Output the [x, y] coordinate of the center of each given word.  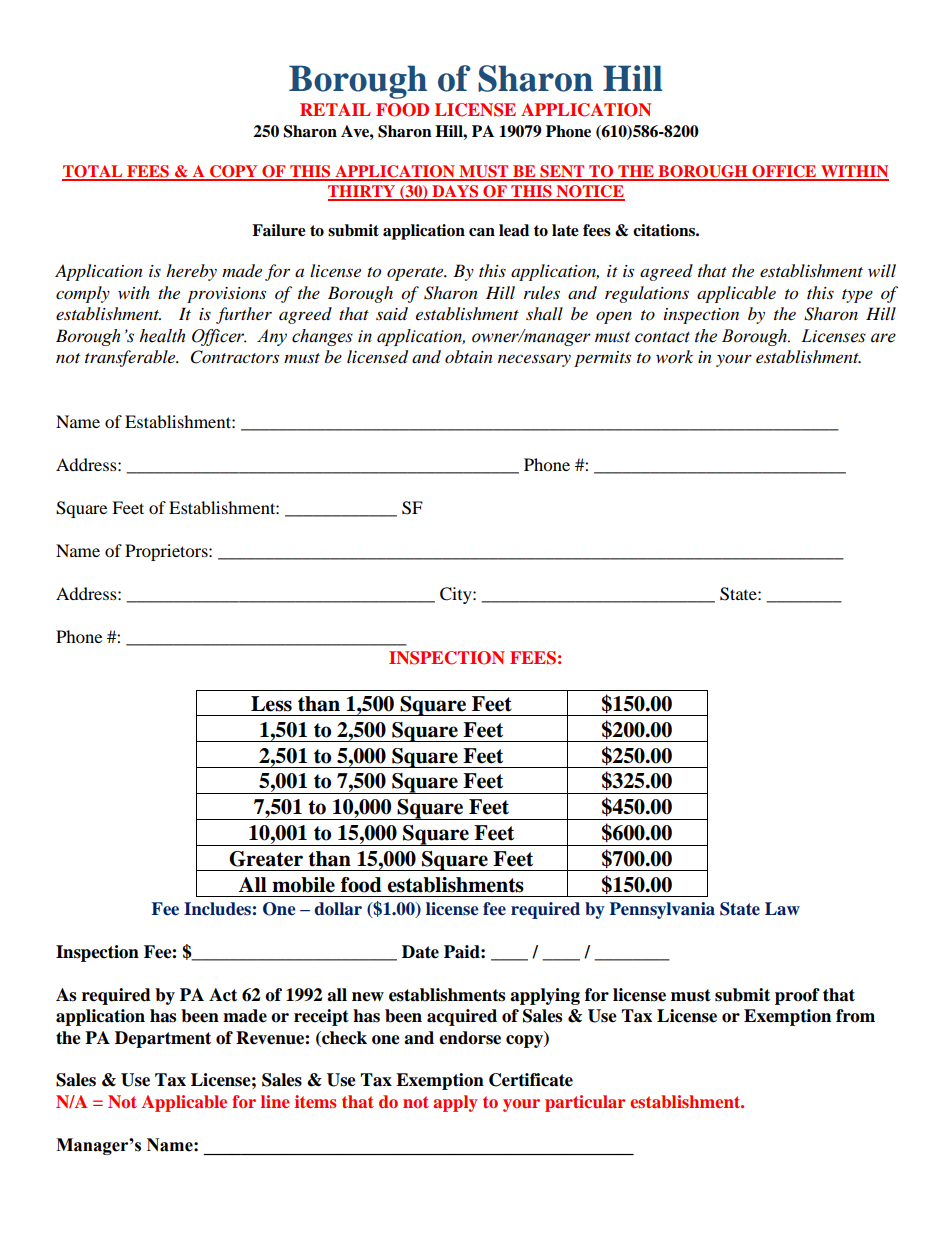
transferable [131, 358]
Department [163, 1039]
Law [782, 908]
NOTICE [589, 192]
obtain [469, 356]
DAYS [455, 192]
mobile [303, 885]
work [674, 356]
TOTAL [93, 172]
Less [271, 704]
